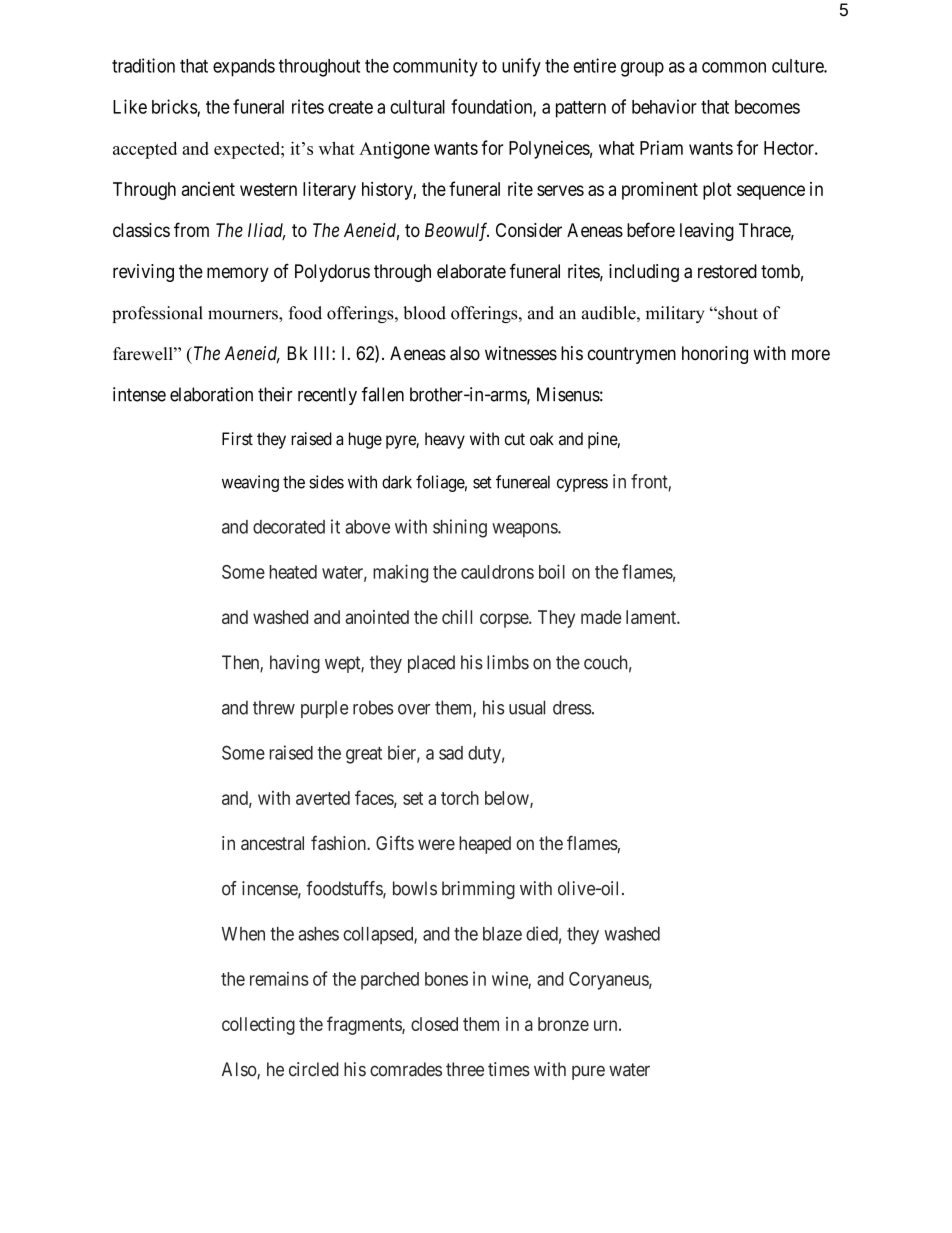  I want to click on pure, so click(588, 1072).
